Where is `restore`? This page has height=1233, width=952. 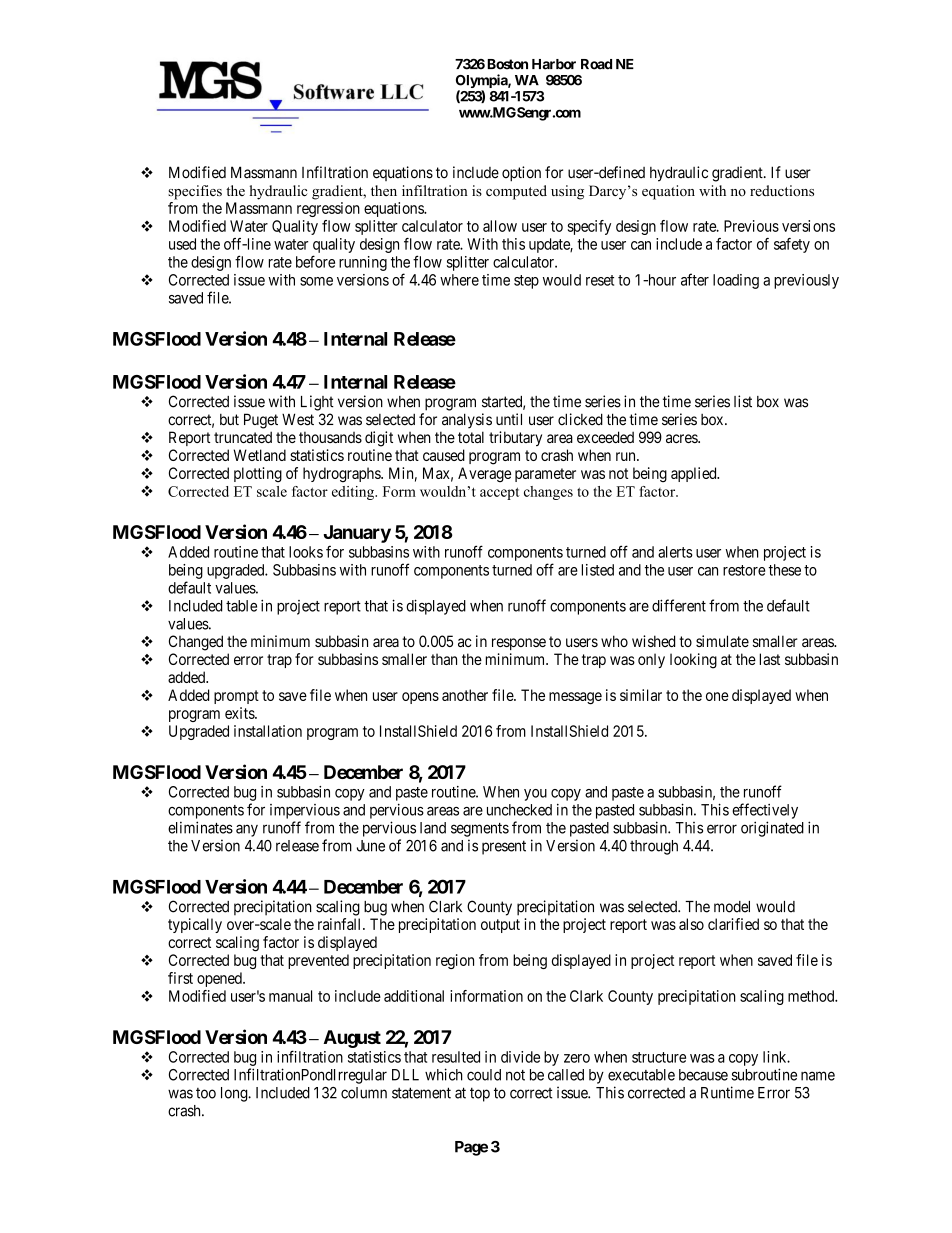
restore is located at coordinates (744, 570).
